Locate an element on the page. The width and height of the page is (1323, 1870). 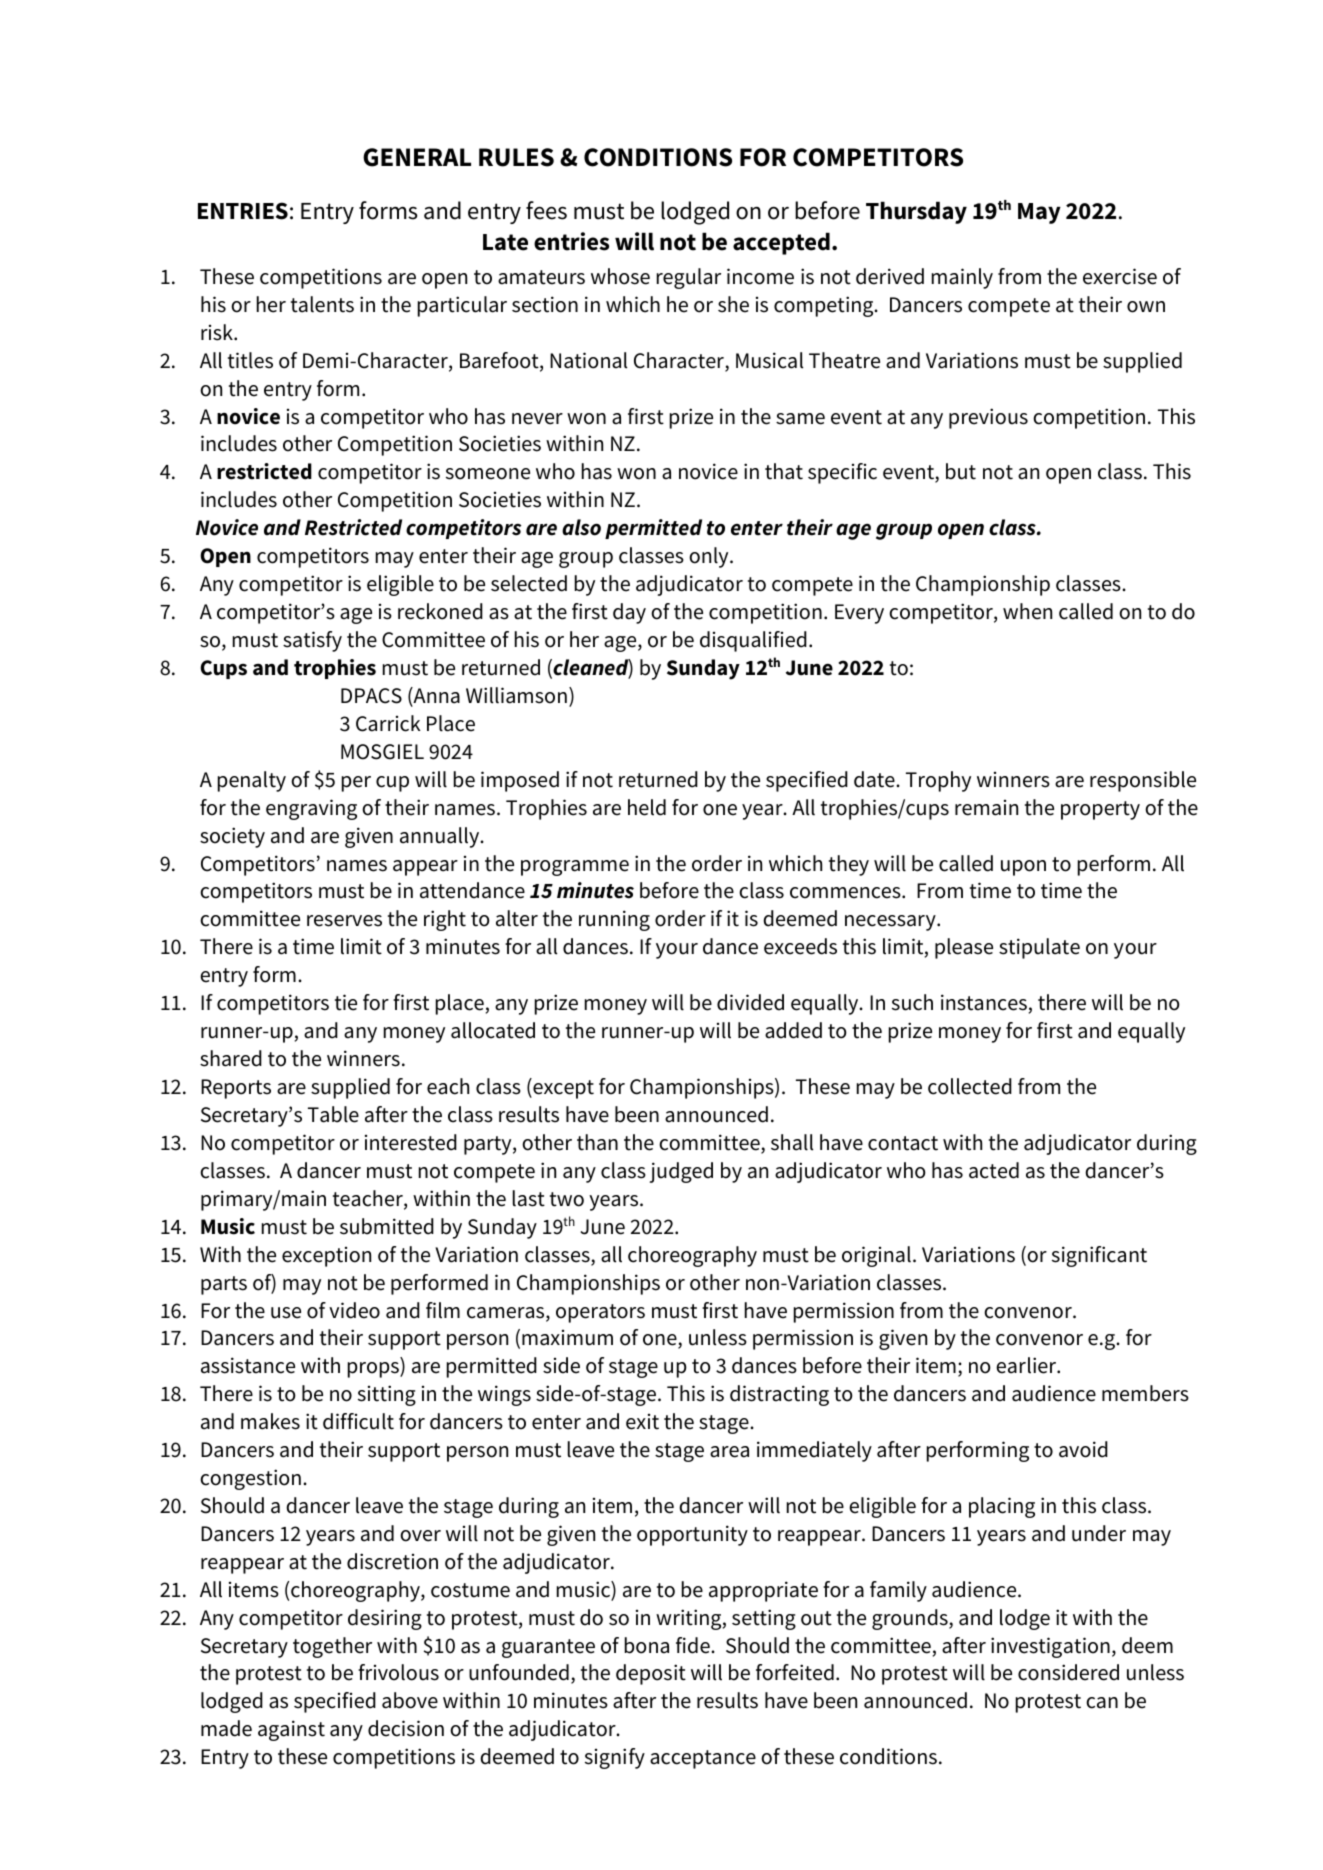
please is located at coordinates (964, 948).
